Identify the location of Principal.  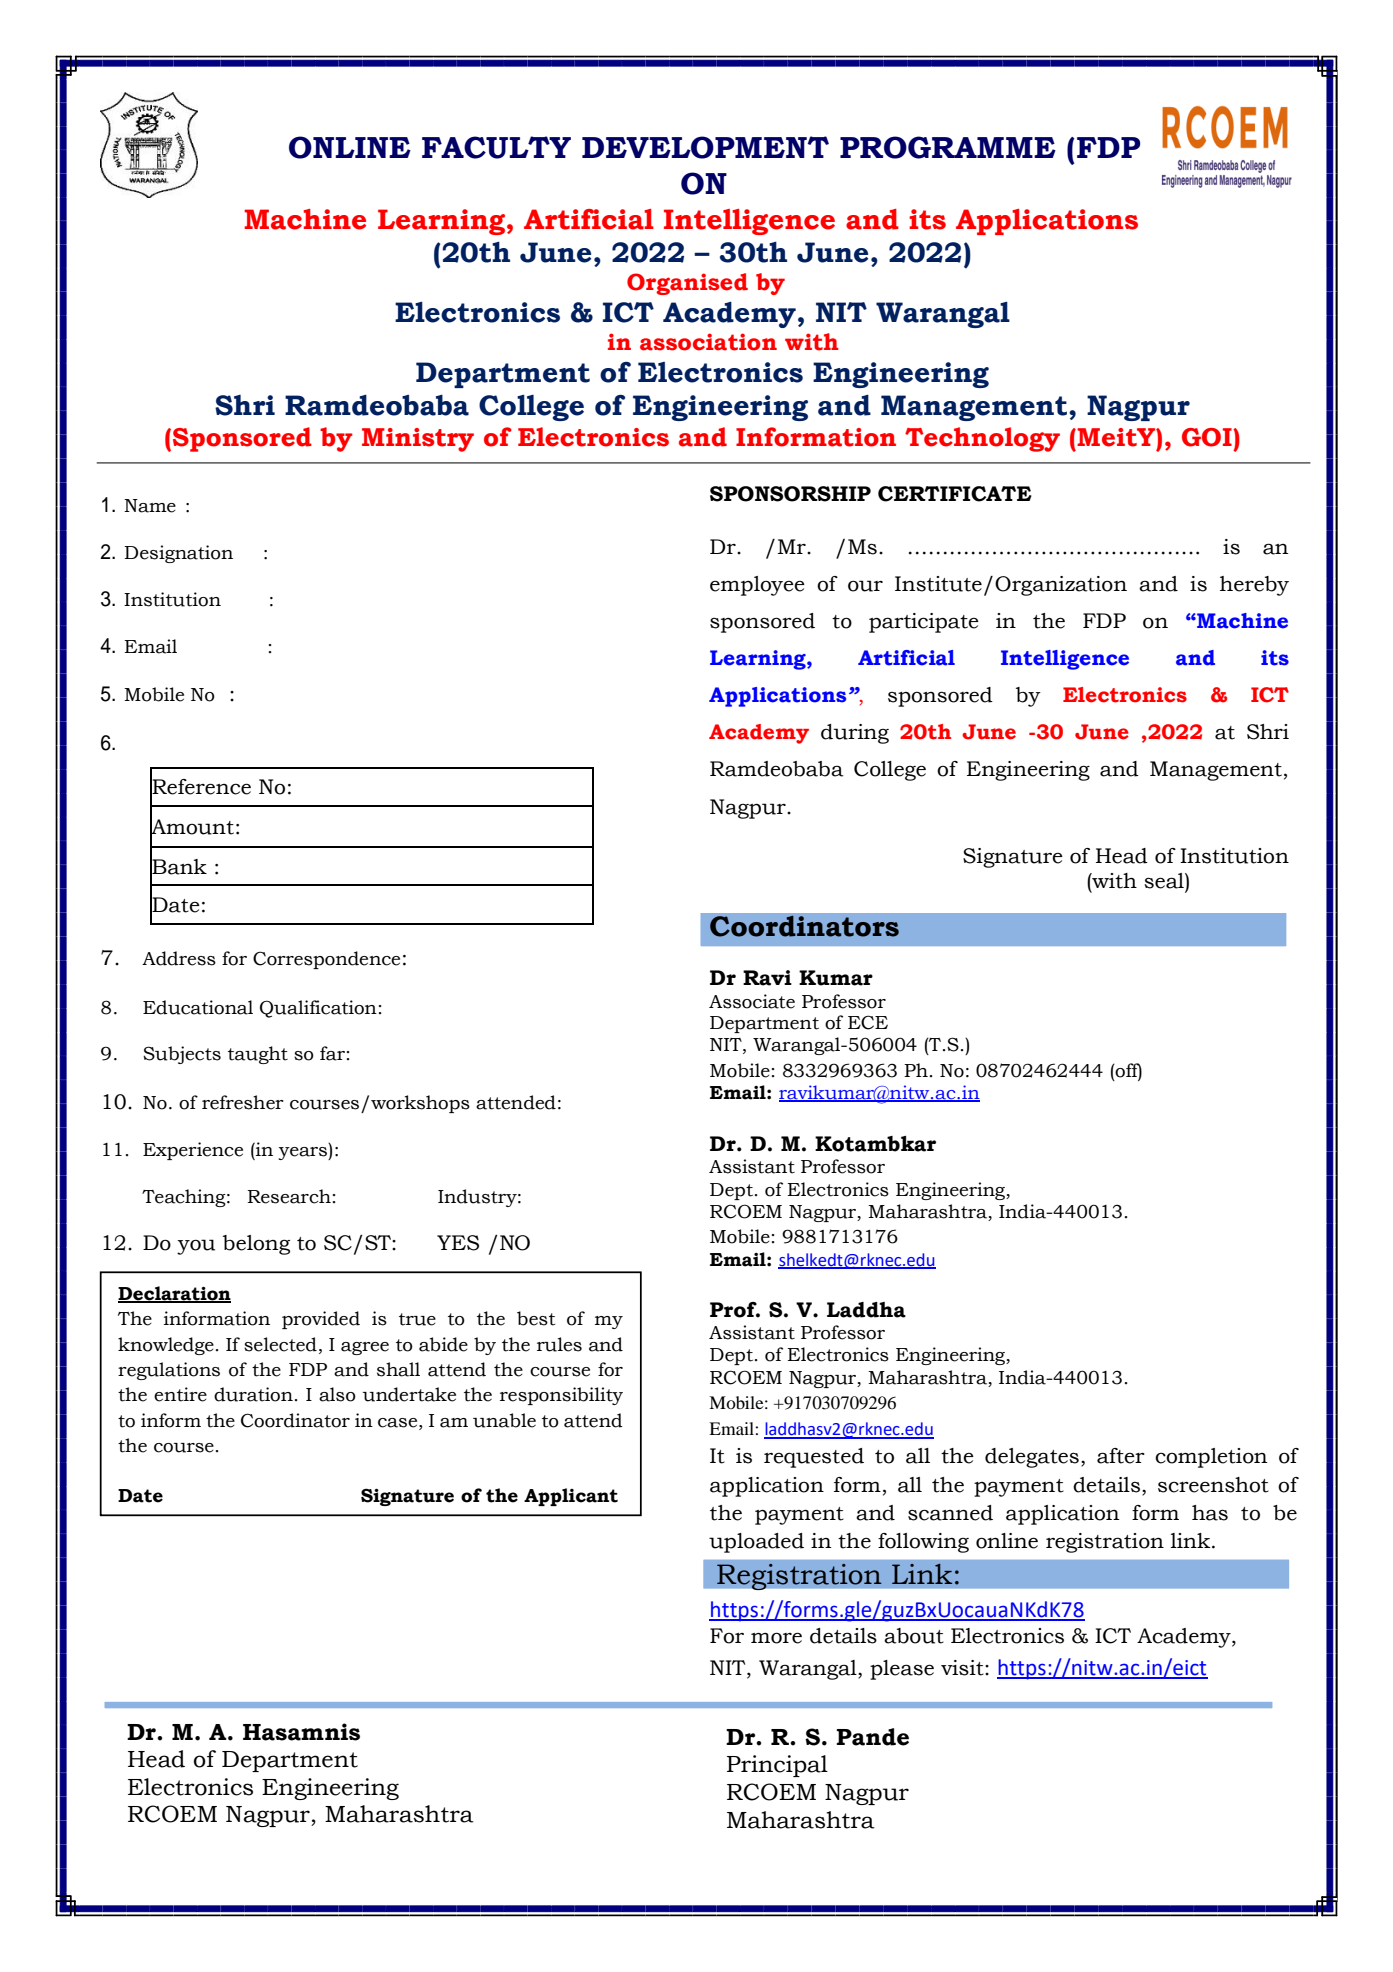
(777, 1766).
